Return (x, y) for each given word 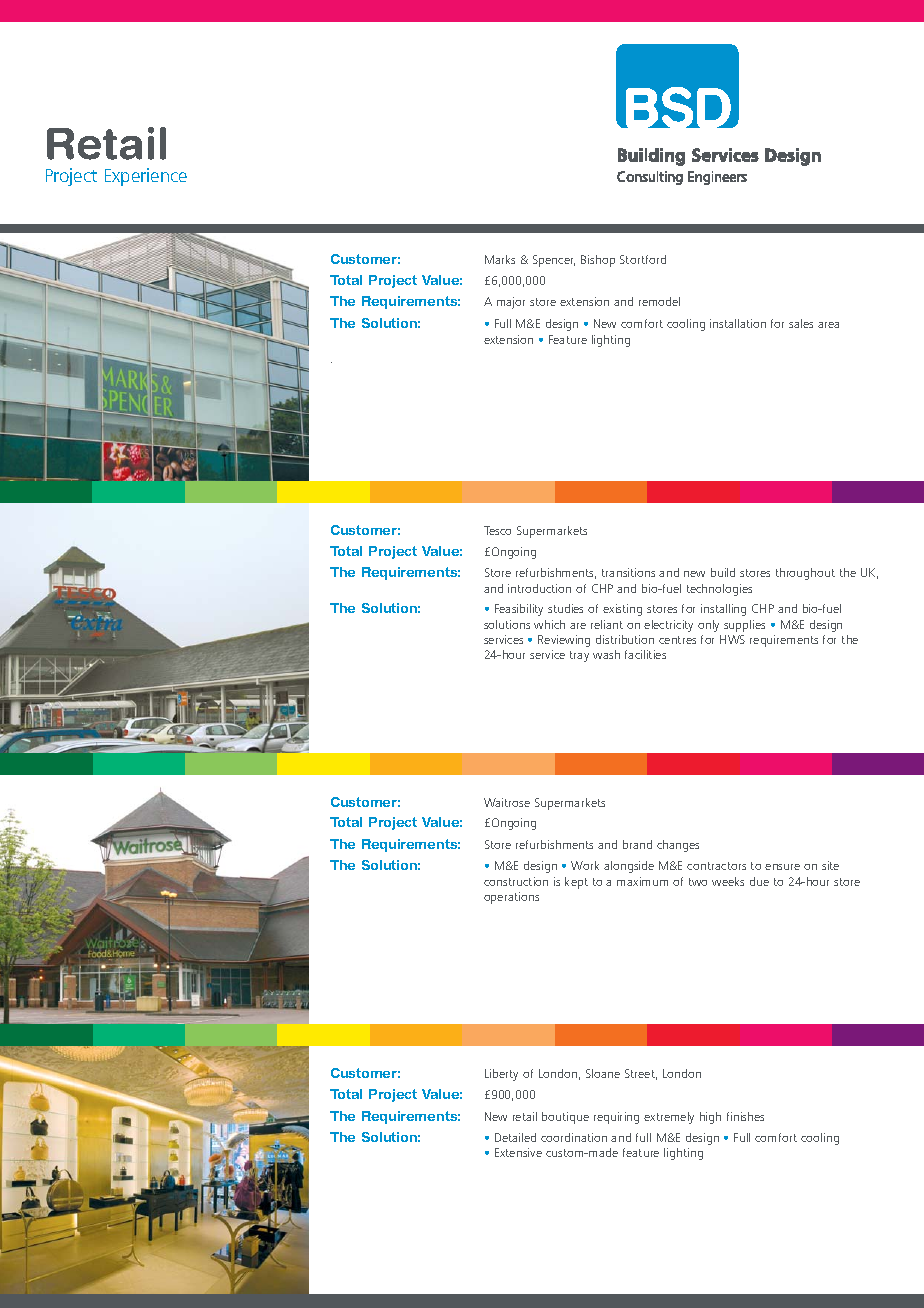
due (759, 881)
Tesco (497, 530)
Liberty (501, 1075)
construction (516, 881)
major (511, 303)
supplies (744, 626)
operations (511, 898)
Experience (146, 177)
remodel (659, 301)
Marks (500, 259)
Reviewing (564, 641)
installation (738, 323)
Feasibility (519, 610)
